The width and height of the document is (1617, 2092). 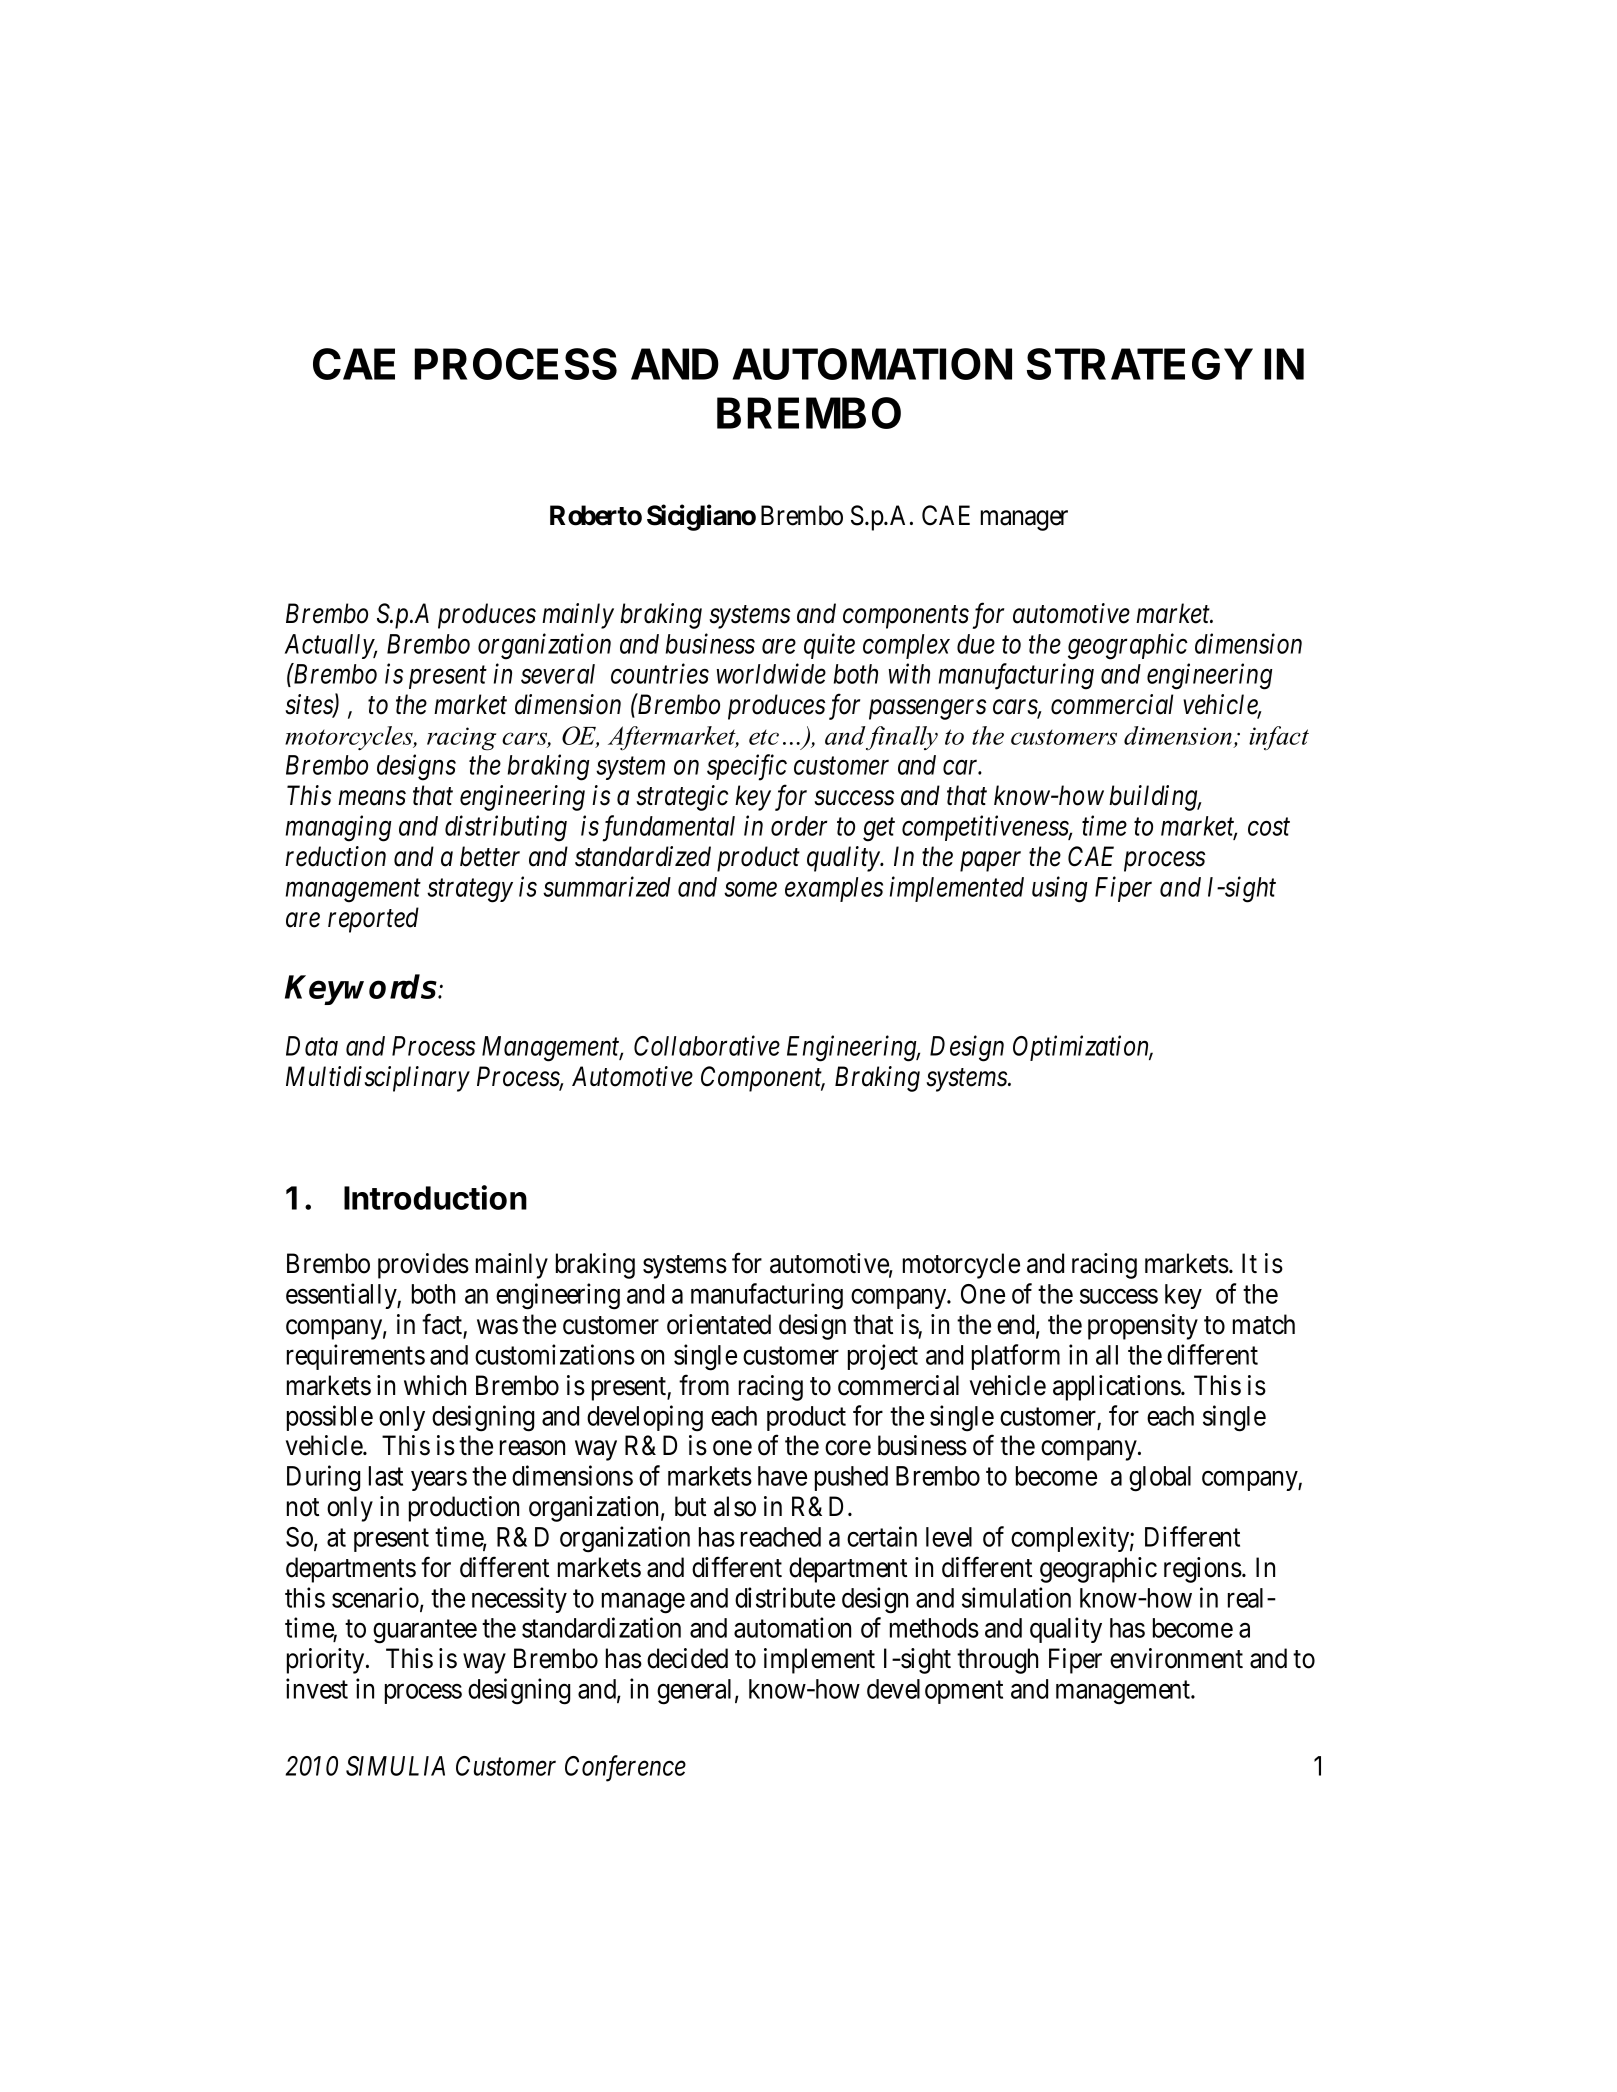 I want to click on using, so click(x=1060, y=890).
